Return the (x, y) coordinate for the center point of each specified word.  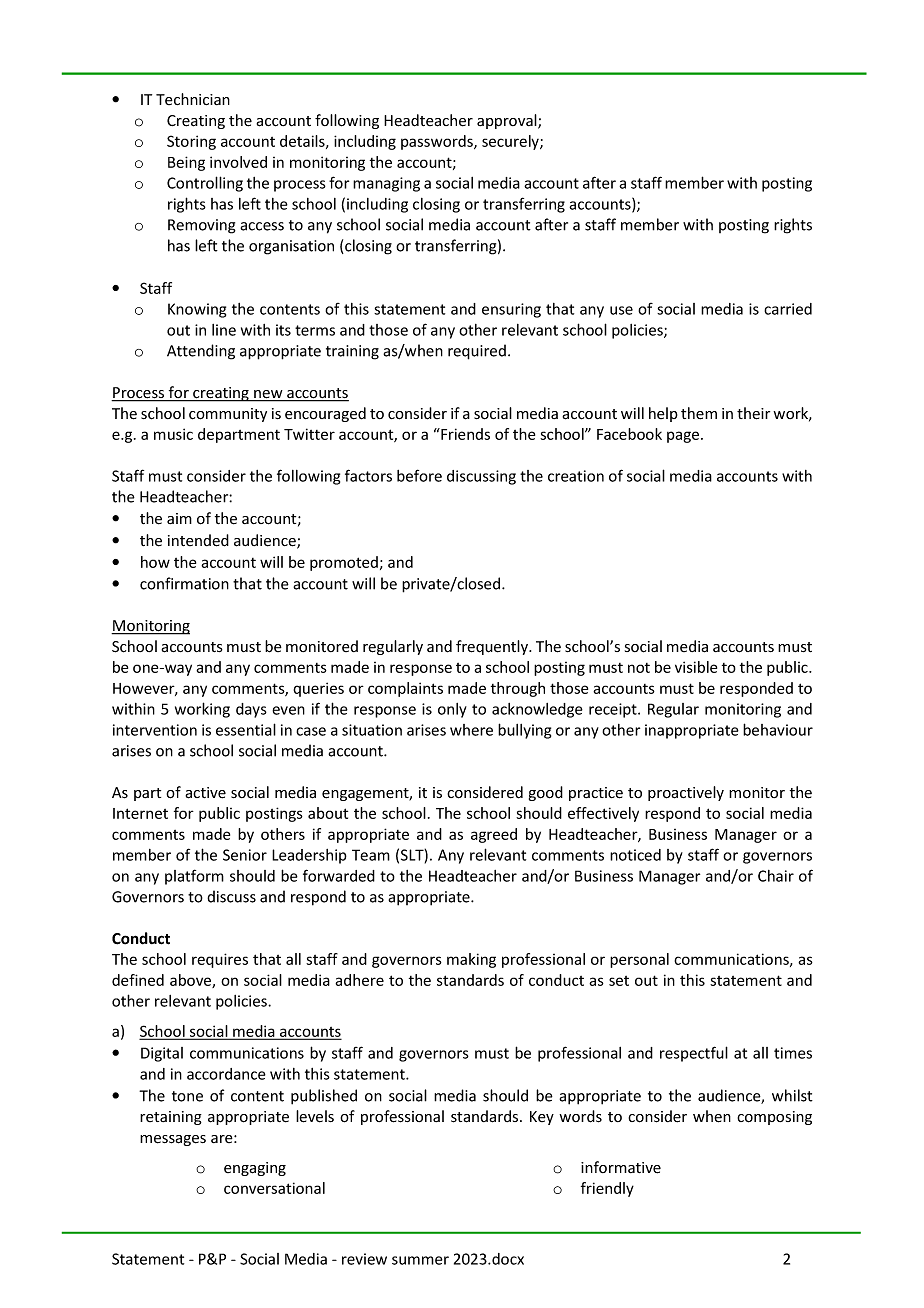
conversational (274, 1188)
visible (696, 667)
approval (508, 121)
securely (511, 142)
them (699, 413)
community (228, 415)
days (251, 710)
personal (639, 960)
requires (220, 960)
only (452, 710)
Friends (464, 434)
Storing (191, 142)
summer (420, 1260)
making (471, 960)
